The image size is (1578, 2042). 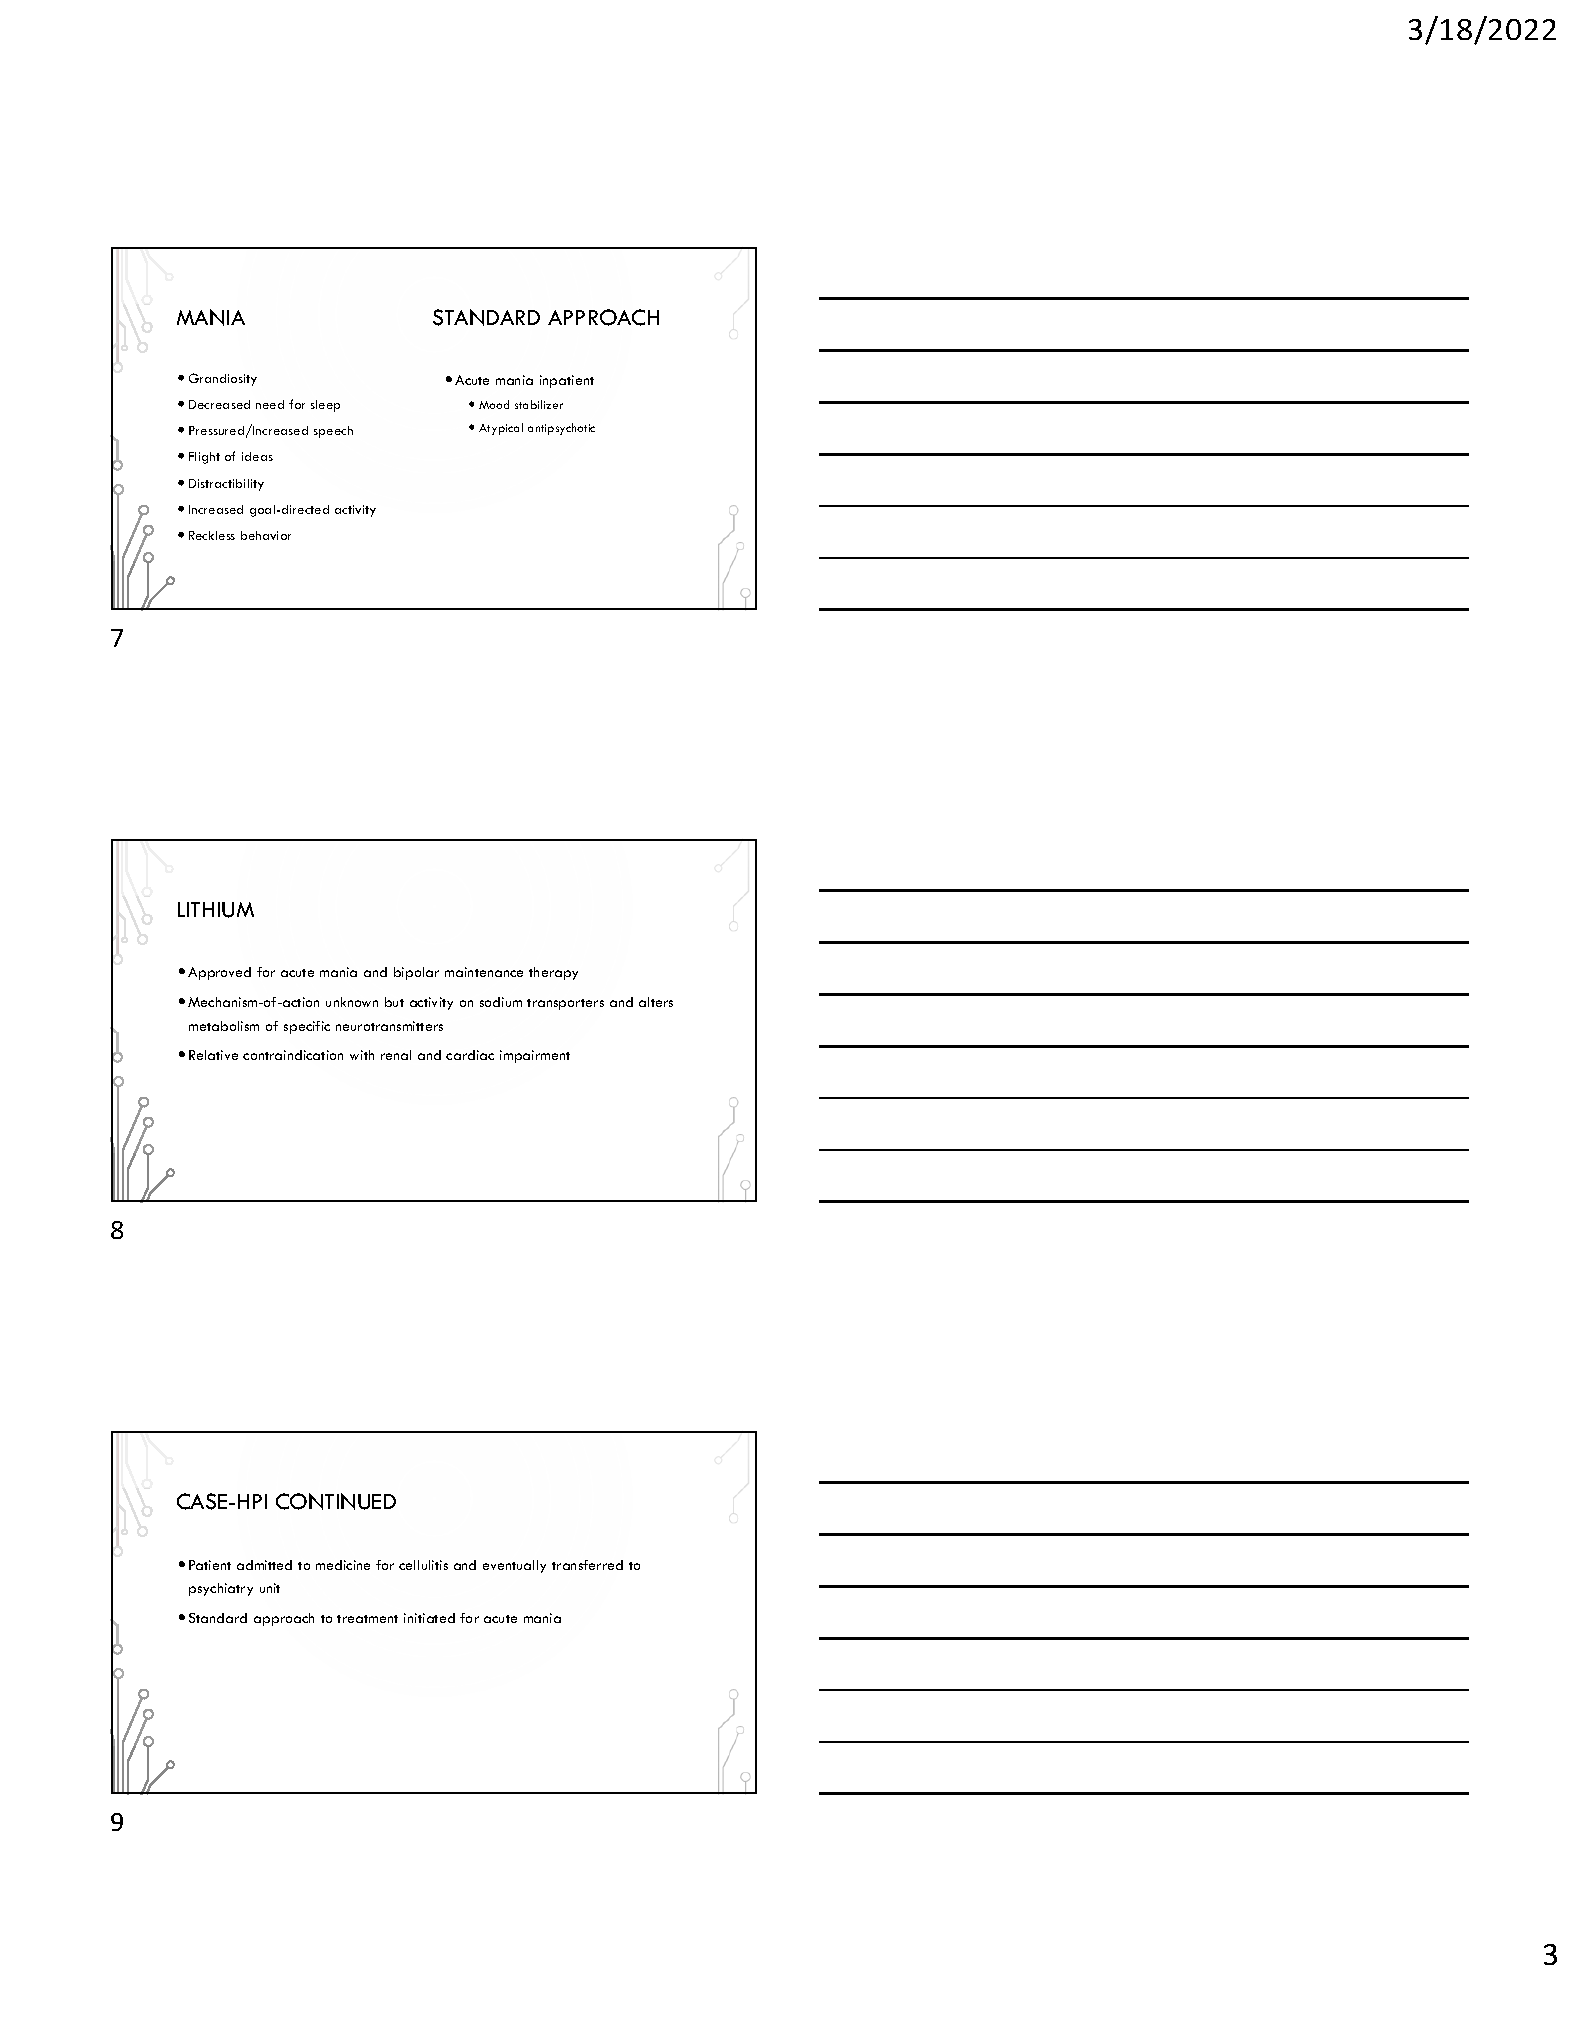 What do you see at coordinates (535, 1056) in the screenshot?
I see `impairment` at bounding box center [535, 1056].
